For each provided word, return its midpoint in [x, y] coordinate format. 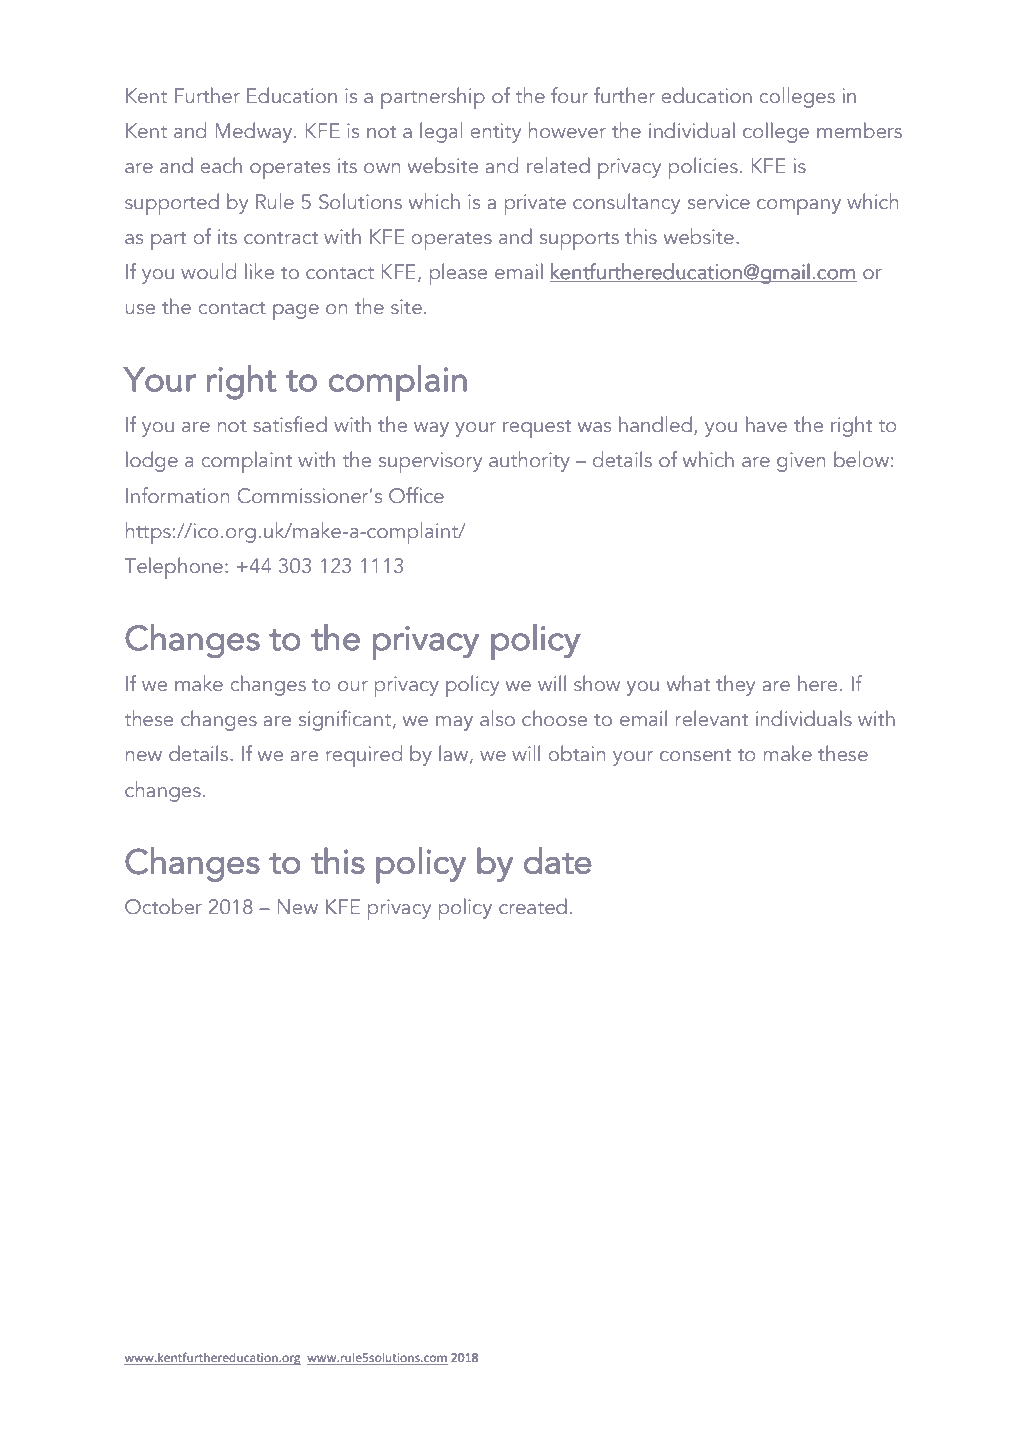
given [801, 462]
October [163, 906]
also [497, 718]
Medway [255, 132]
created [533, 906]
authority [529, 461]
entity [495, 133]
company [799, 207]
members [859, 130]
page [296, 312]
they [735, 685]
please [458, 274]
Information [177, 495]
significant [345, 720]
